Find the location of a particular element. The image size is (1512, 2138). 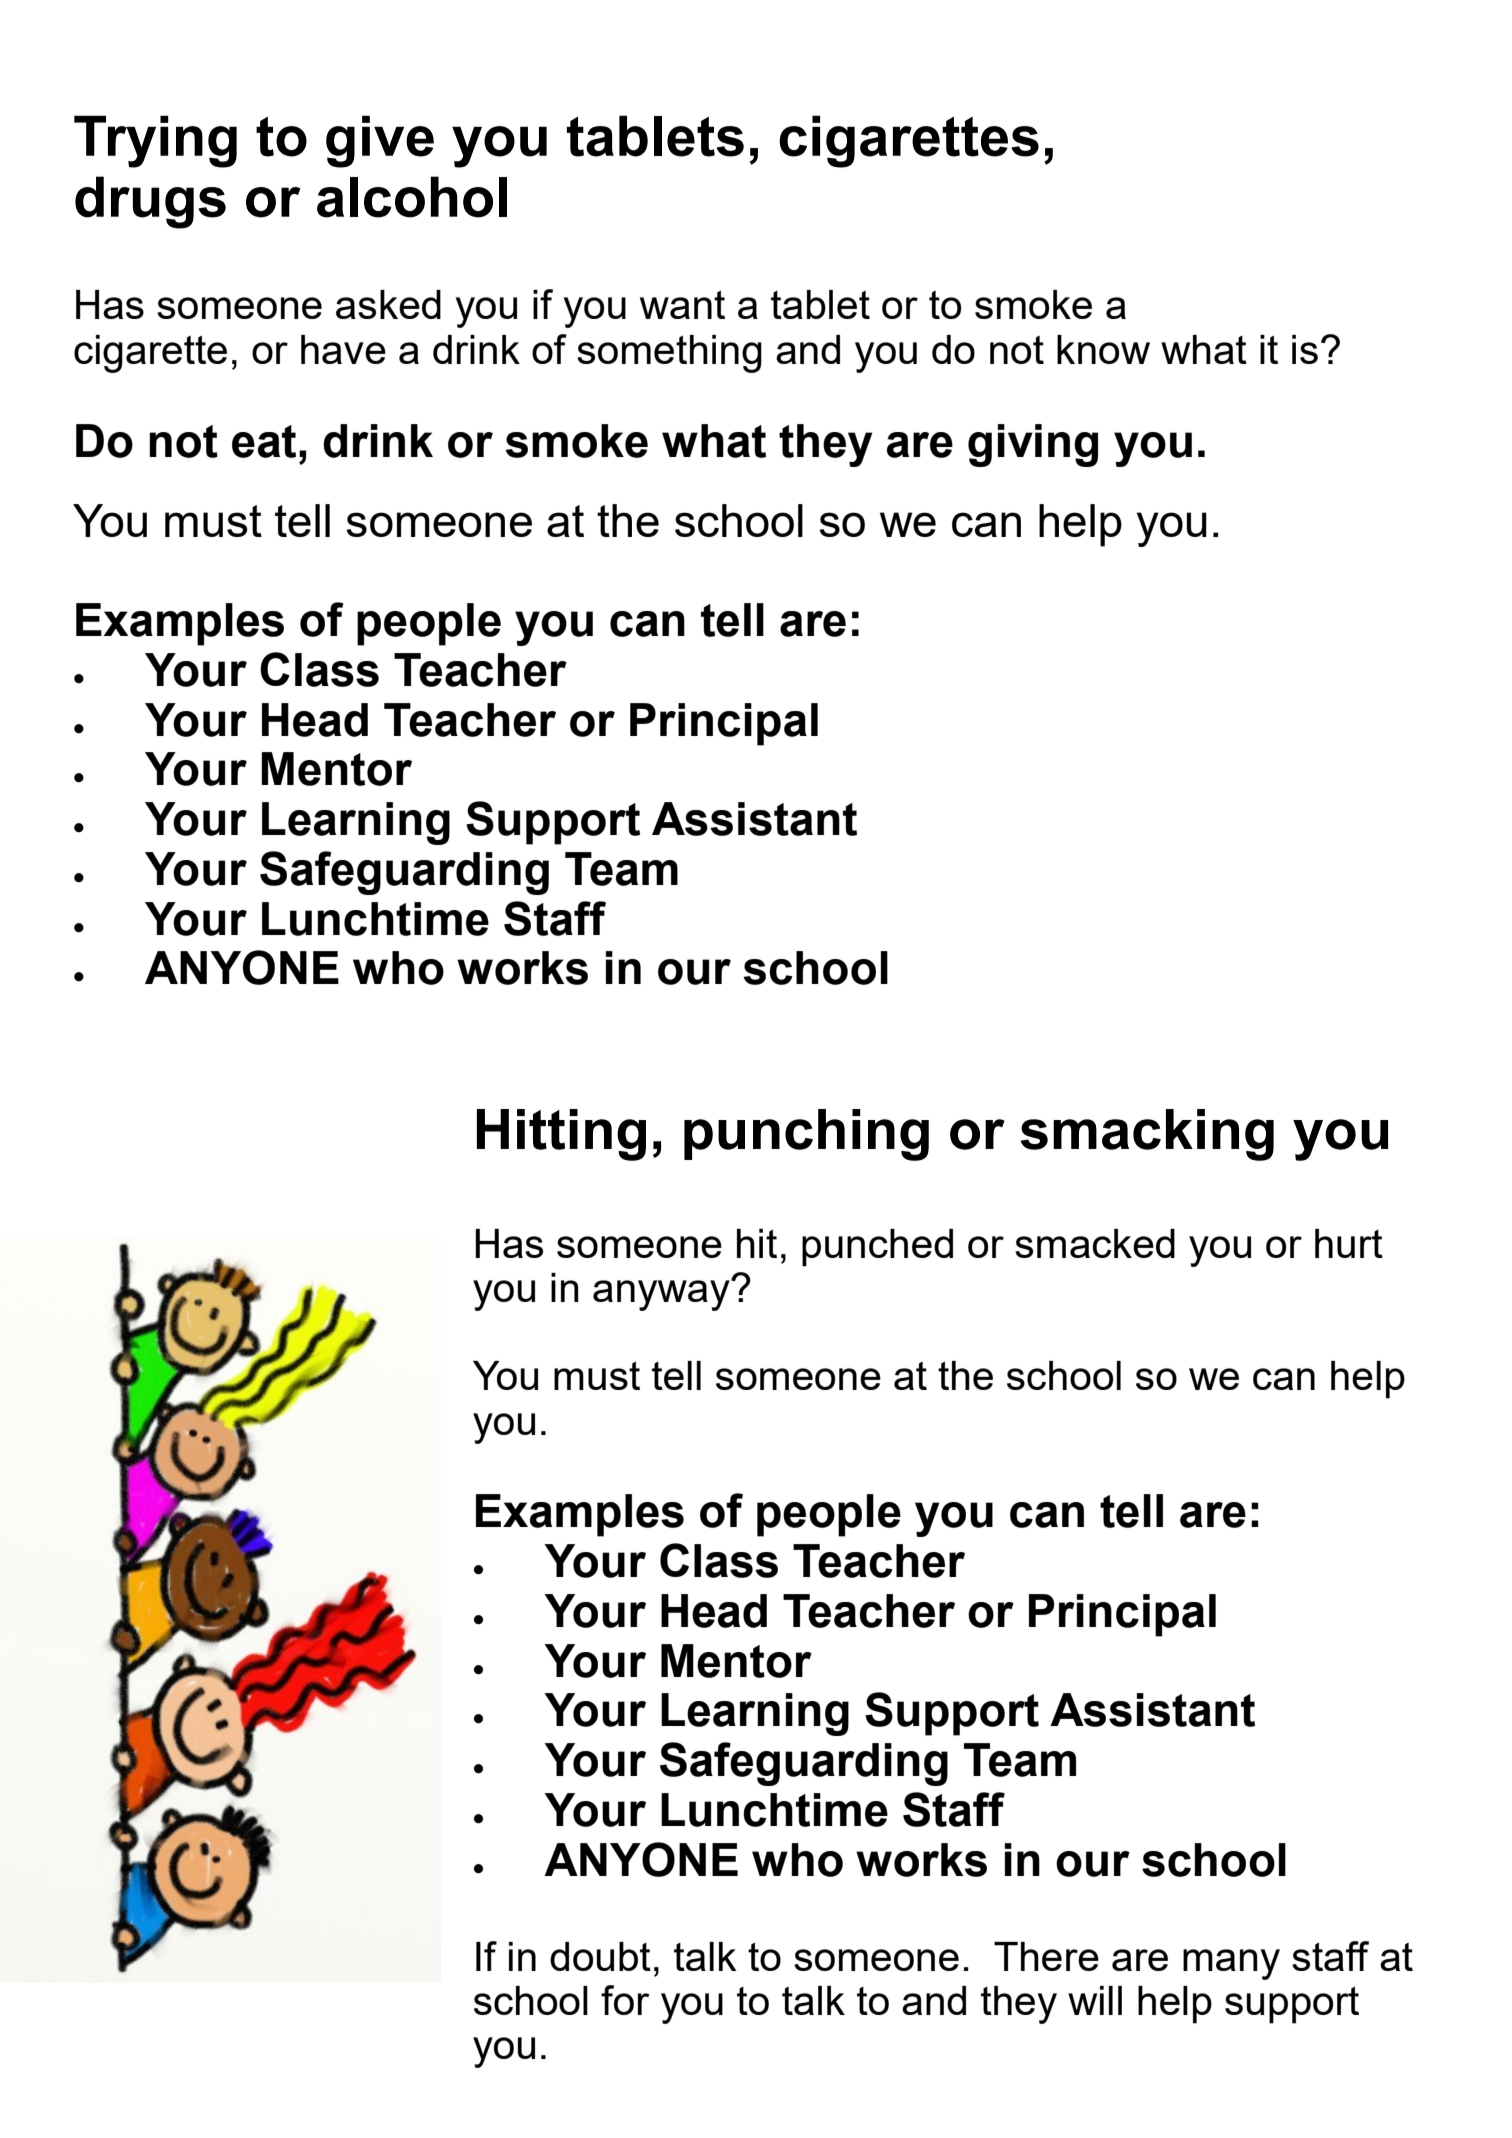

eat is located at coordinates (264, 441).
